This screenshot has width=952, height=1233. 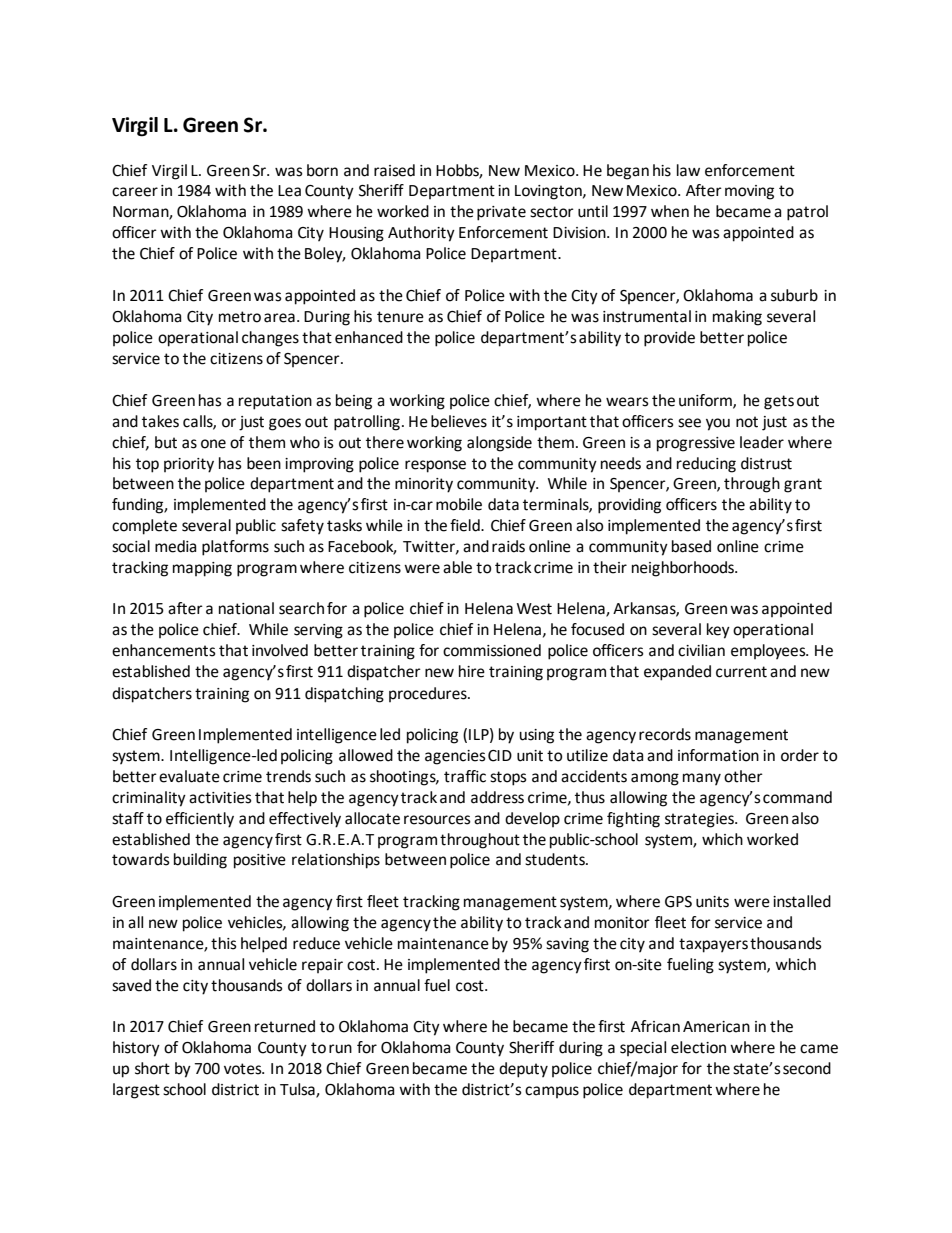 What do you see at coordinates (501, 213) in the screenshot?
I see `private` at bounding box center [501, 213].
